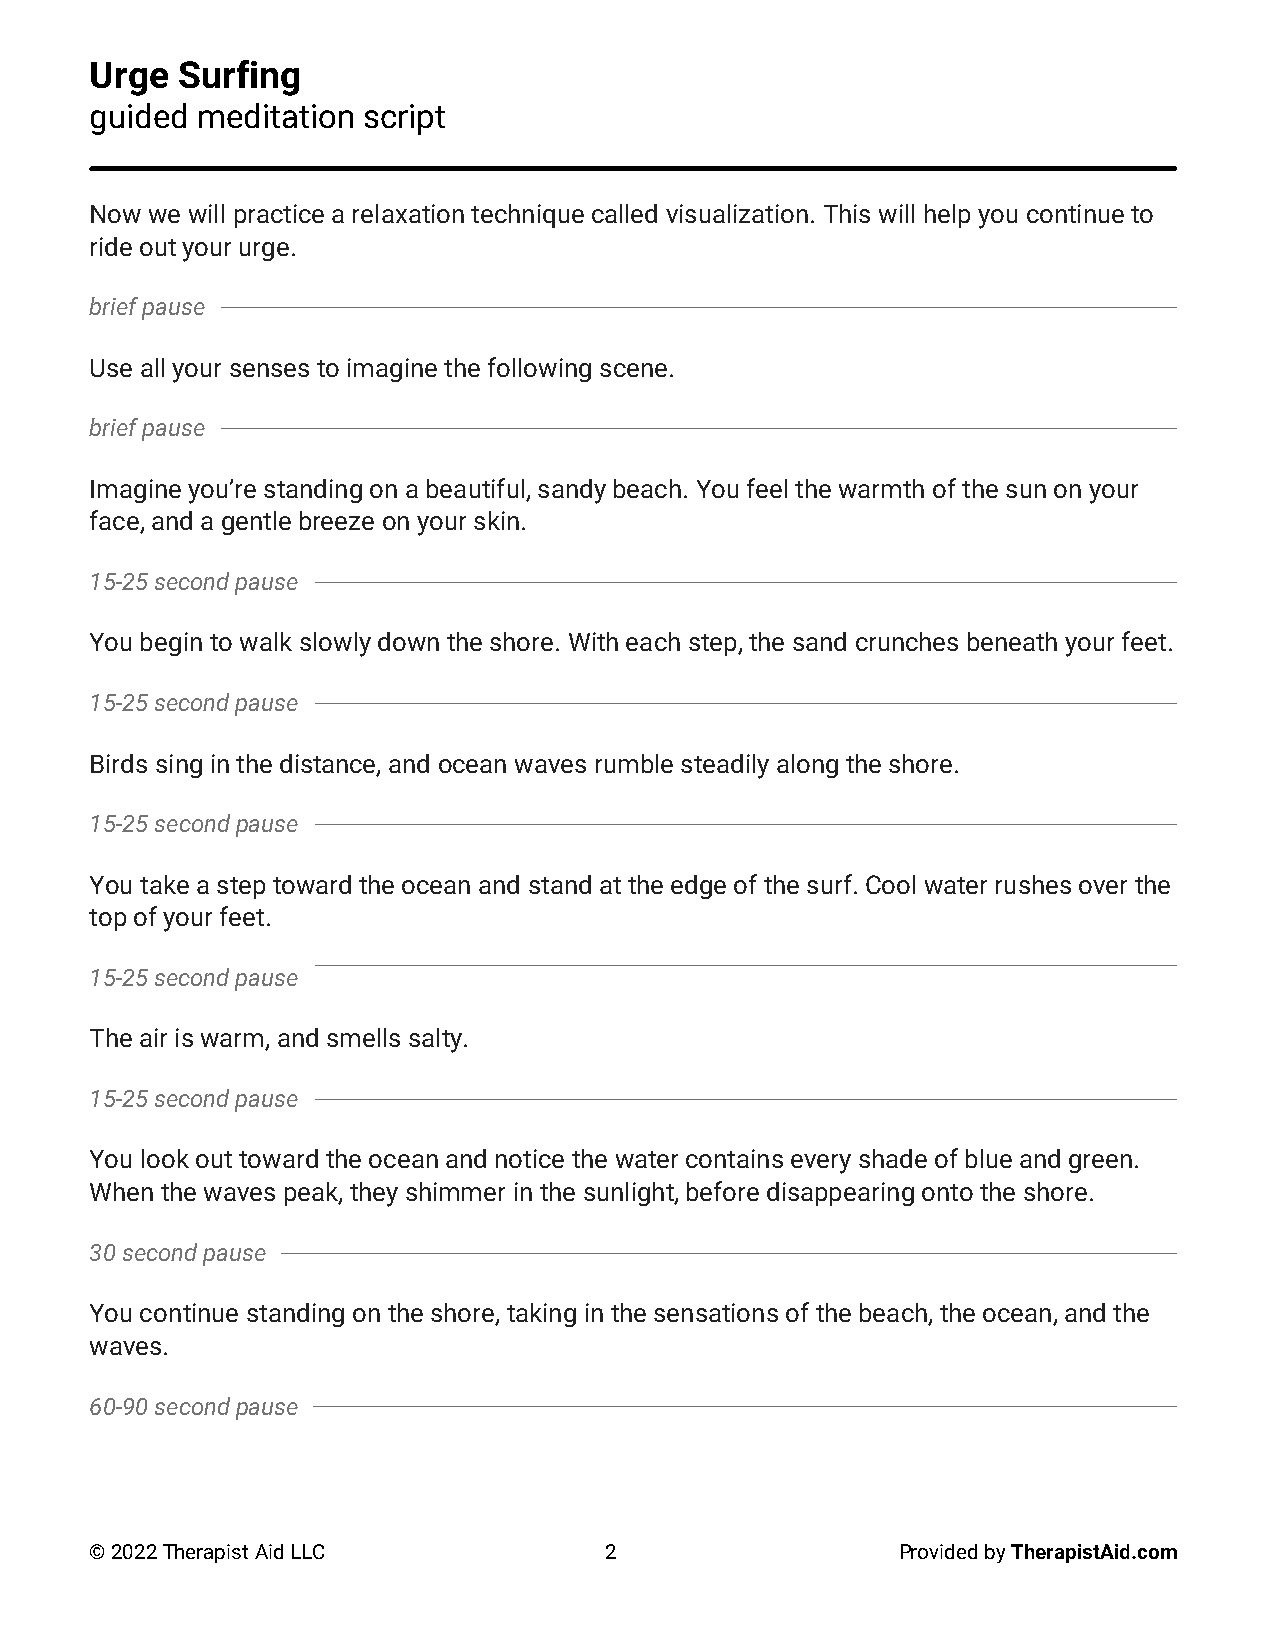 This document has width=1267, height=1639. I want to click on rumble, so click(634, 763).
